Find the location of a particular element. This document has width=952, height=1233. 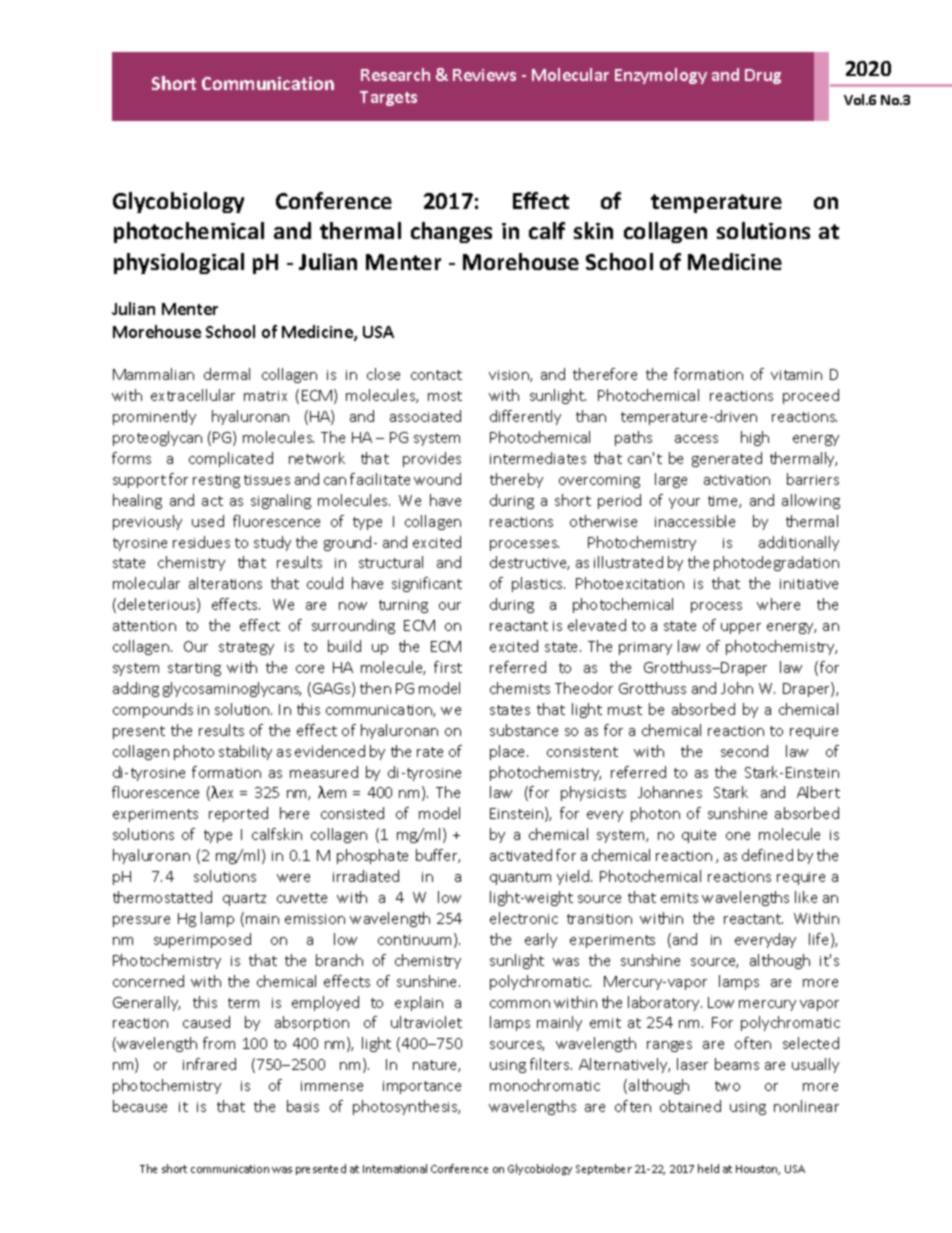

Drug is located at coordinates (763, 76).
